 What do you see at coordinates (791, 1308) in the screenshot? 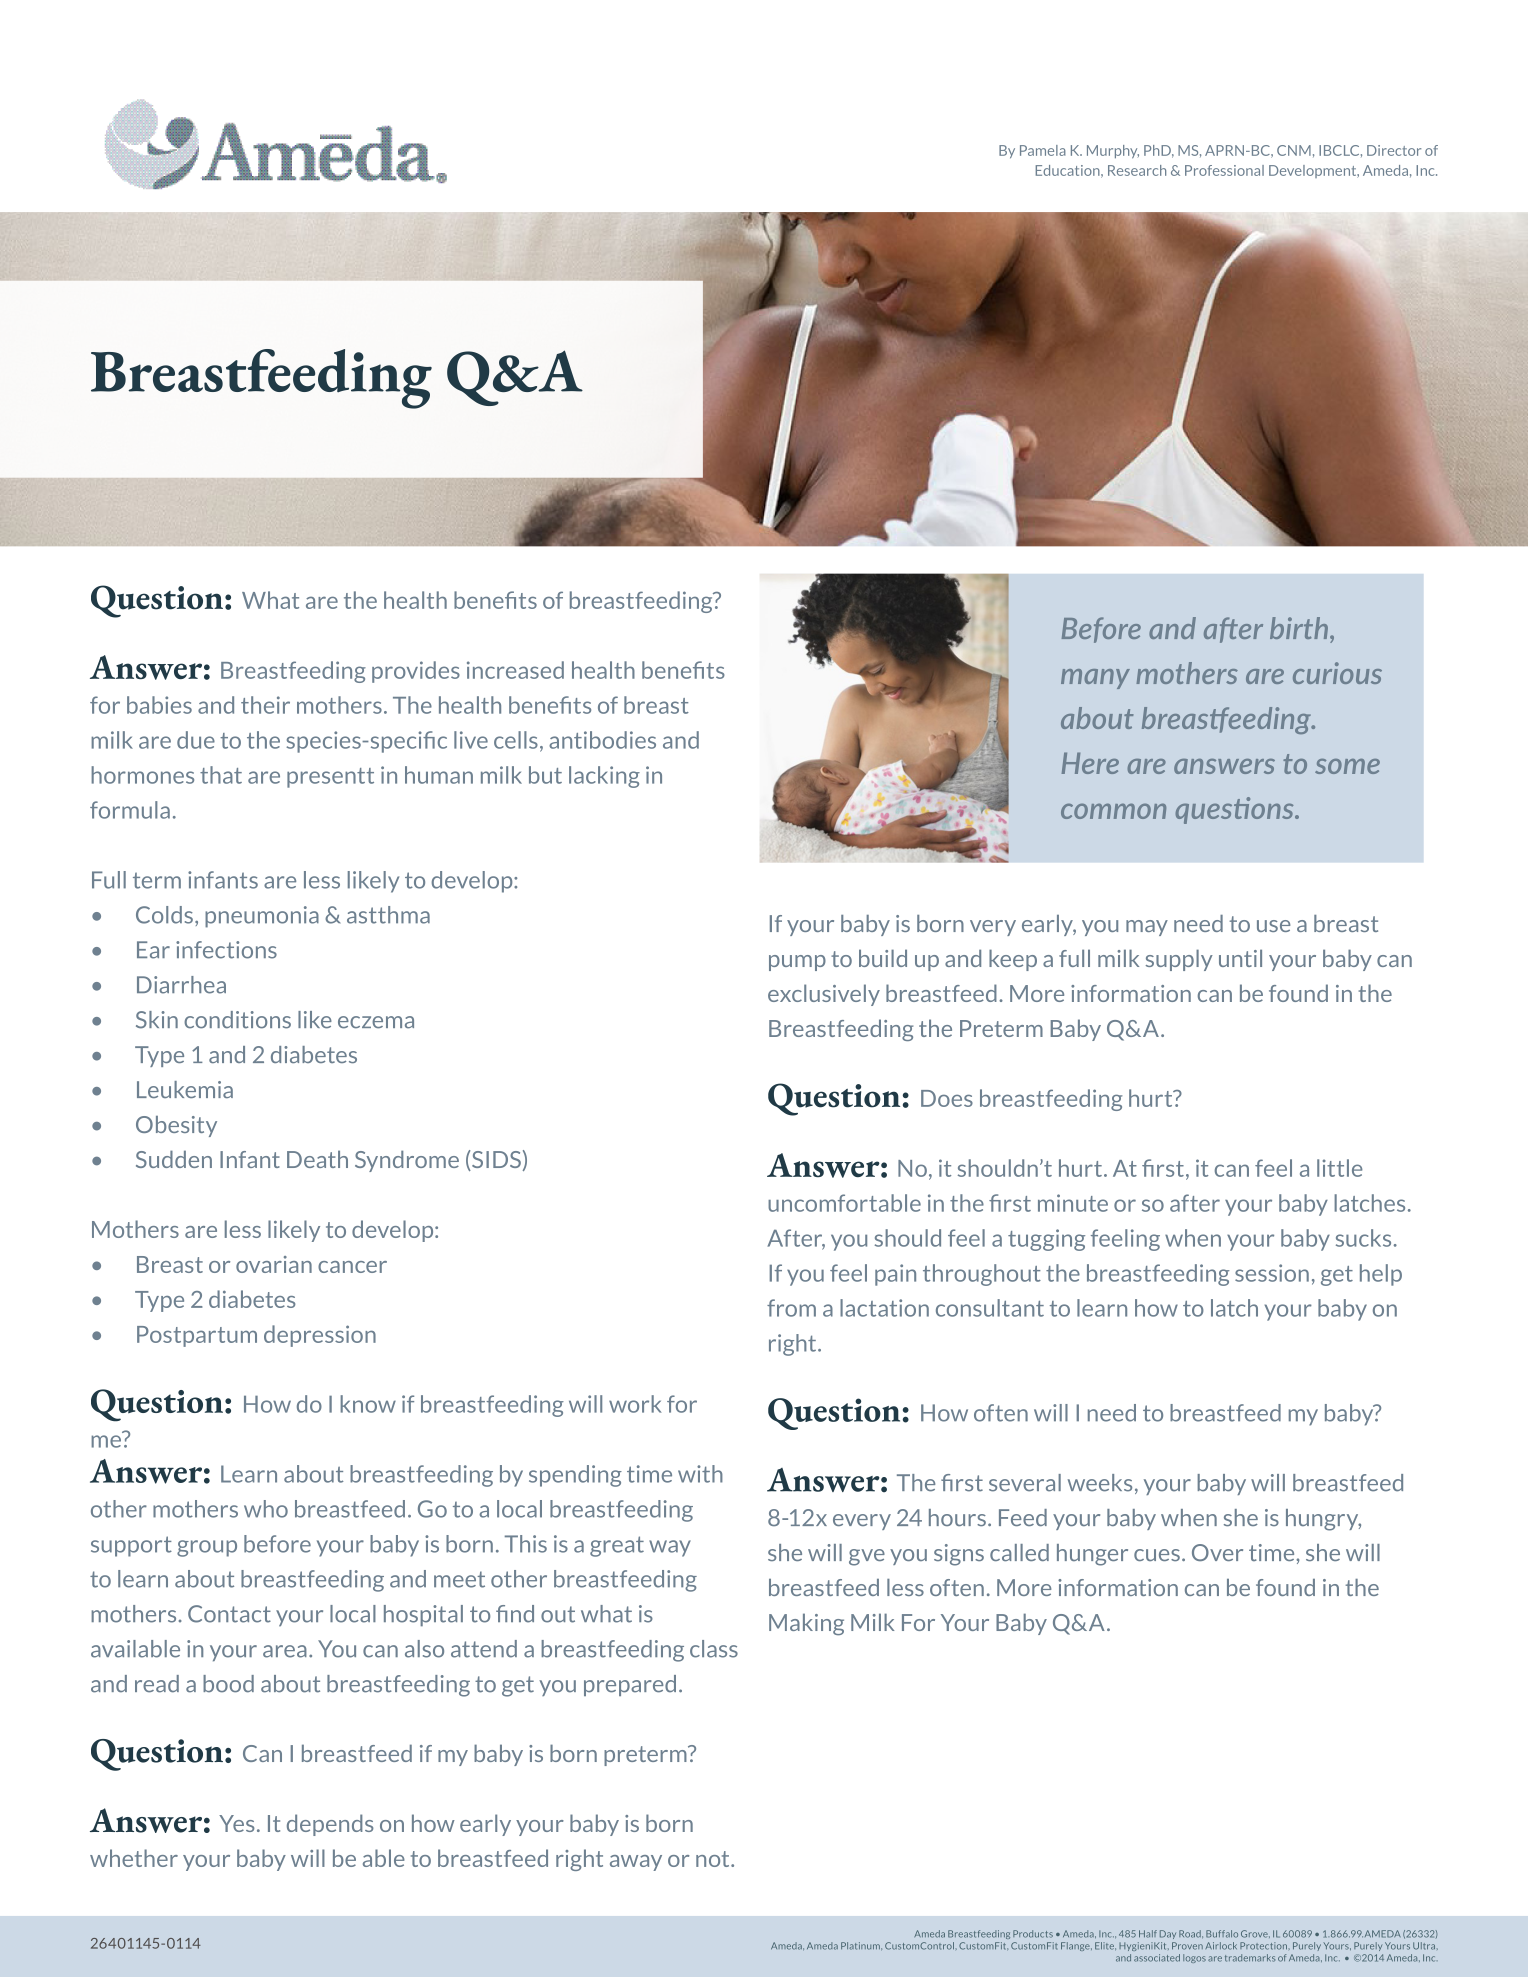
I see `from` at bounding box center [791, 1308].
